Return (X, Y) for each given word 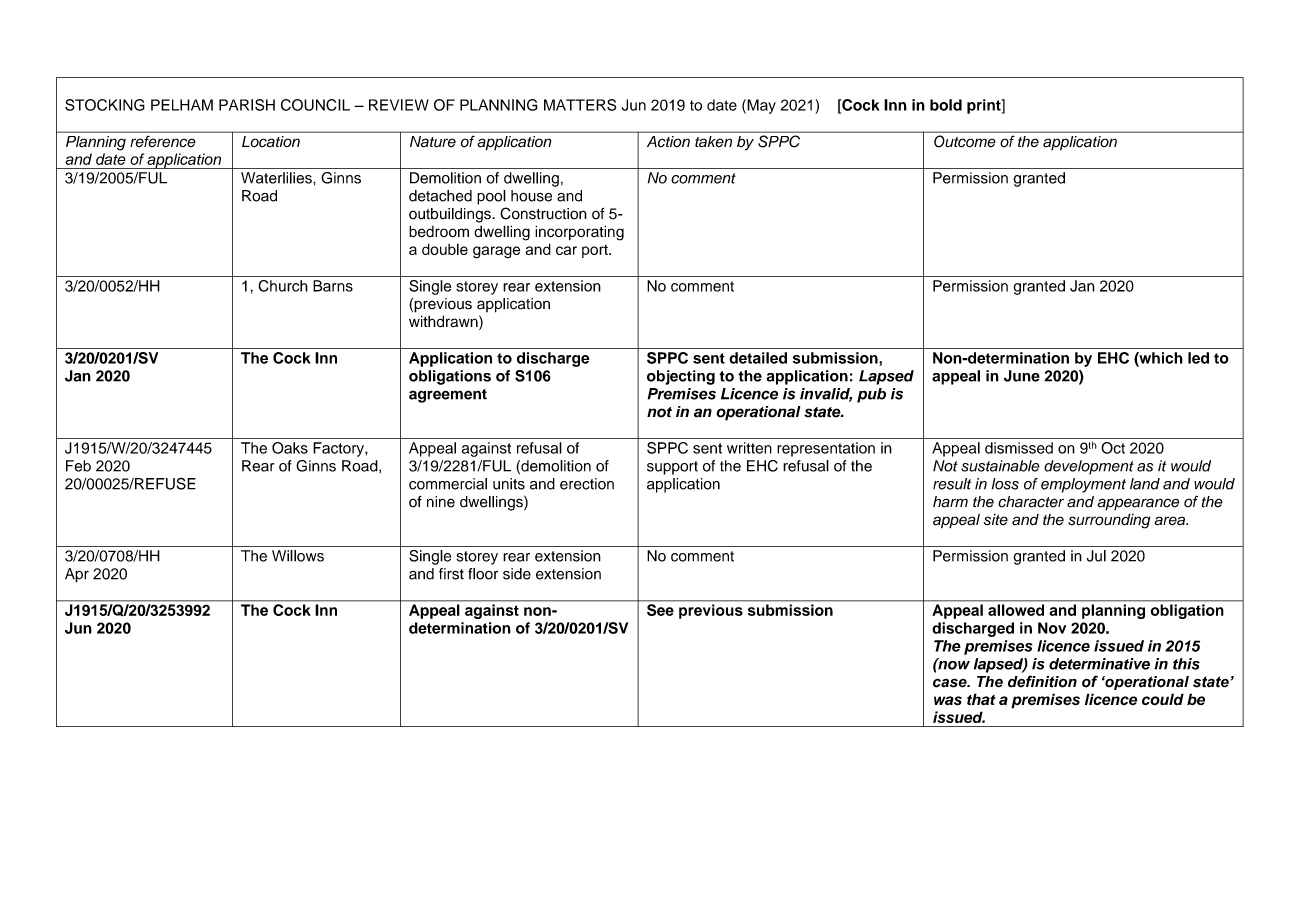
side (517, 574)
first (451, 574)
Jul (1096, 556)
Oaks (290, 448)
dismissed (1019, 448)
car (566, 250)
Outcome (964, 141)
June (1022, 376)
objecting (681, 377)
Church (283, 286)
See (660, 610)
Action (668, 141)
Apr (77, 575)
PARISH (247, 105)
